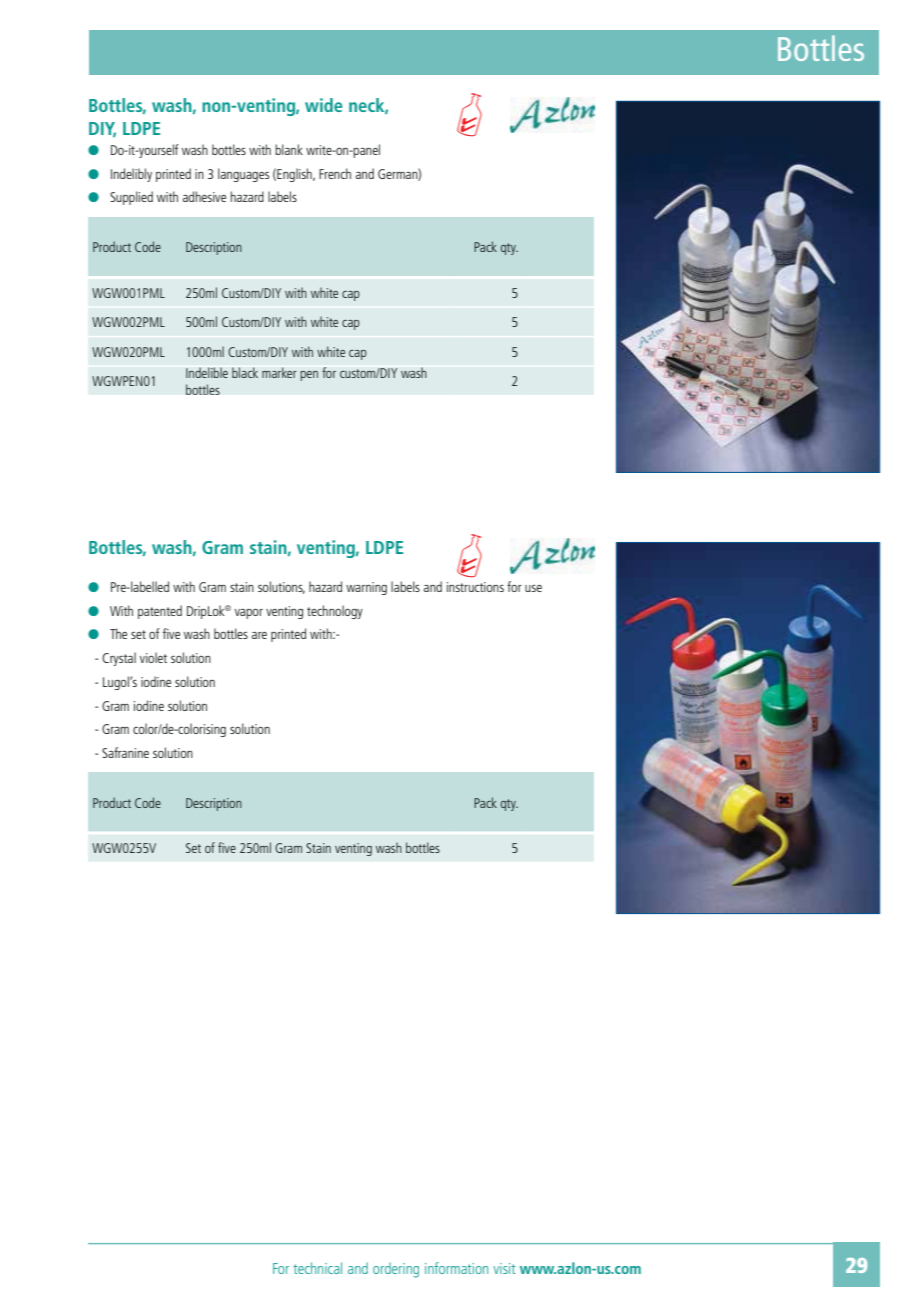  What do you see at coordinates (153, 657) in the screenshot?
I see `violet` at bounding box center [153, 657].
